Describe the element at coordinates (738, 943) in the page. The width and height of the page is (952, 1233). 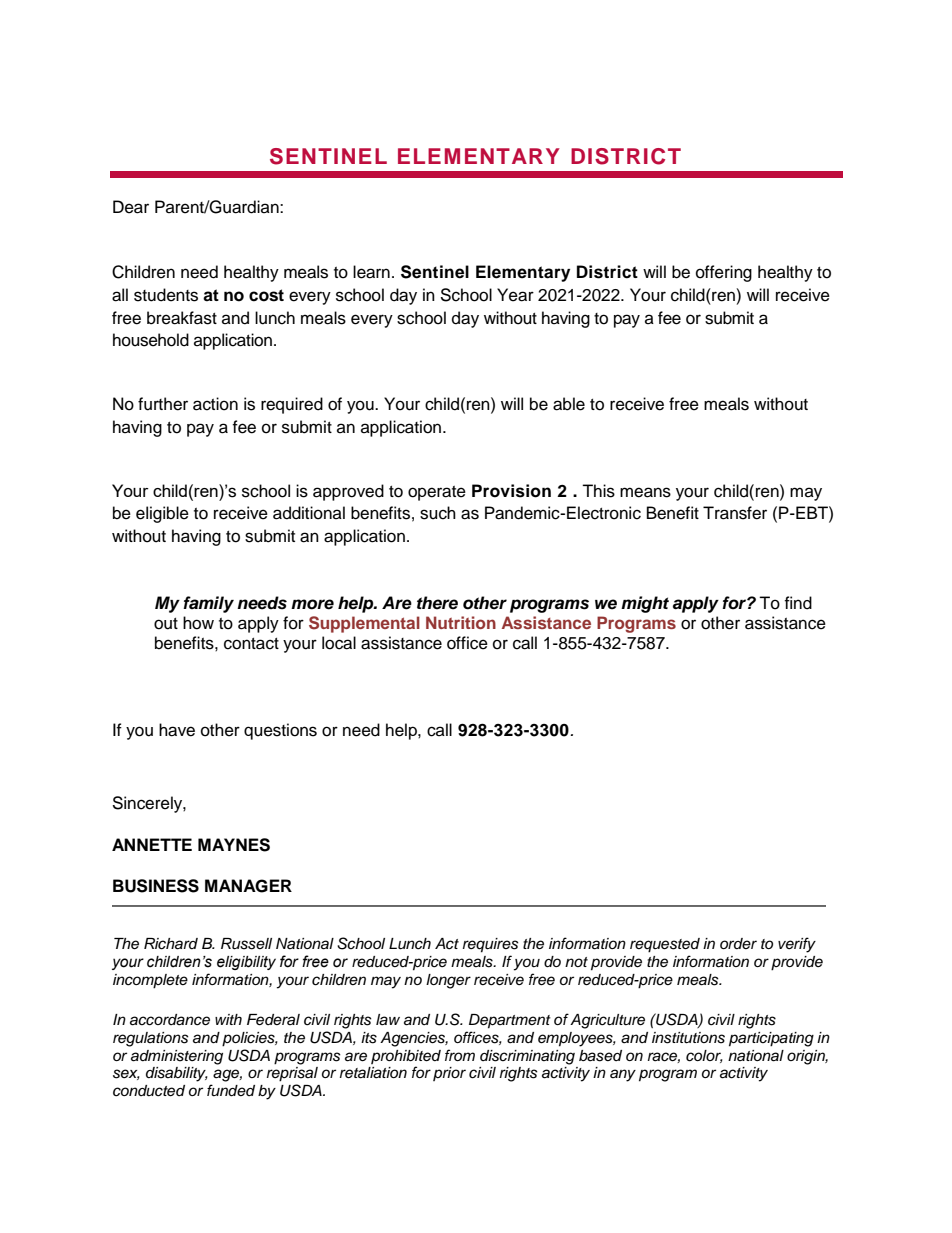
I see `order` at that location.
